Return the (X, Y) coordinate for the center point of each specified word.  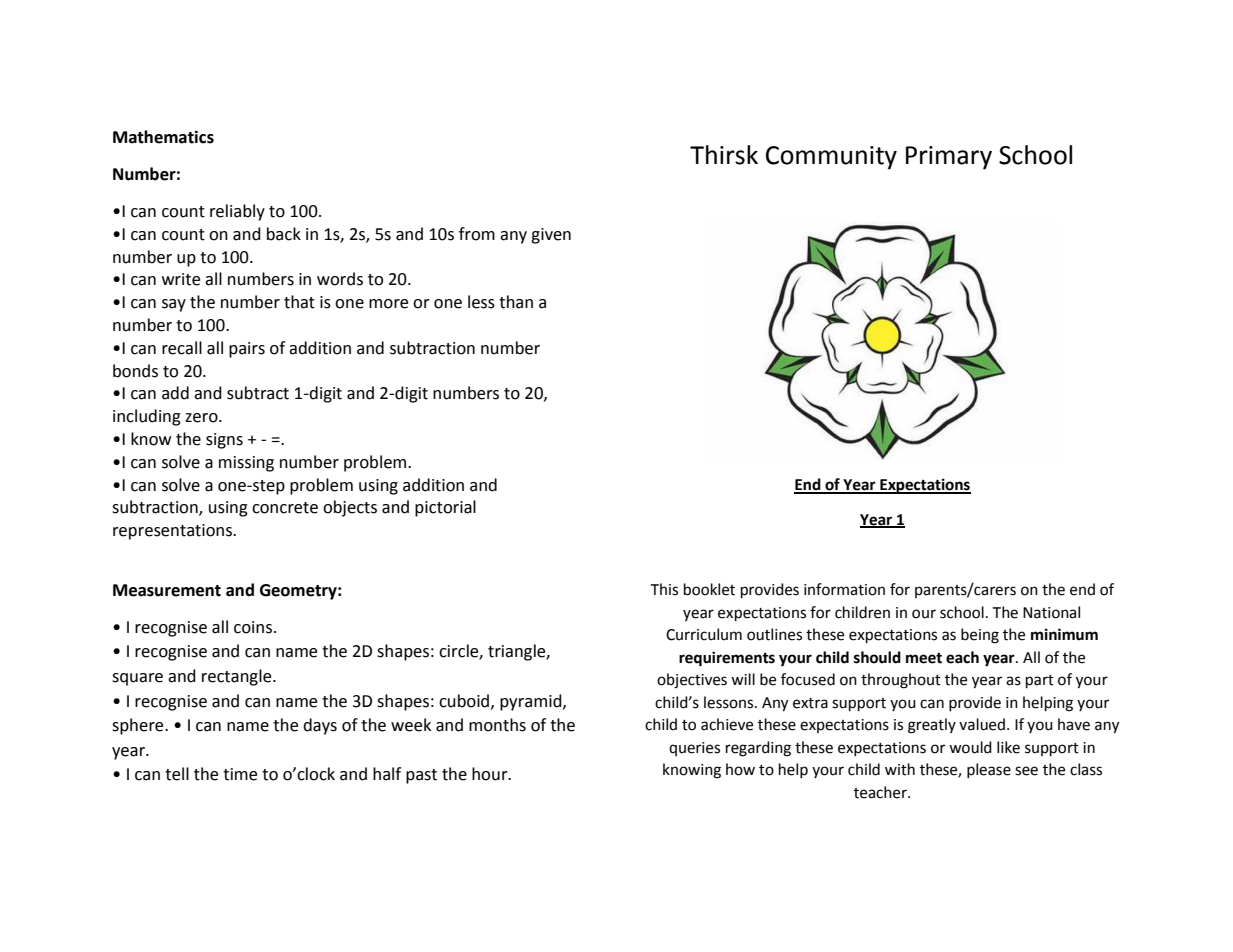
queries (694, 749)
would (970, 747)
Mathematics (163, 137)
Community (831, 158)
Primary (949, 158)
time (240, 774)
